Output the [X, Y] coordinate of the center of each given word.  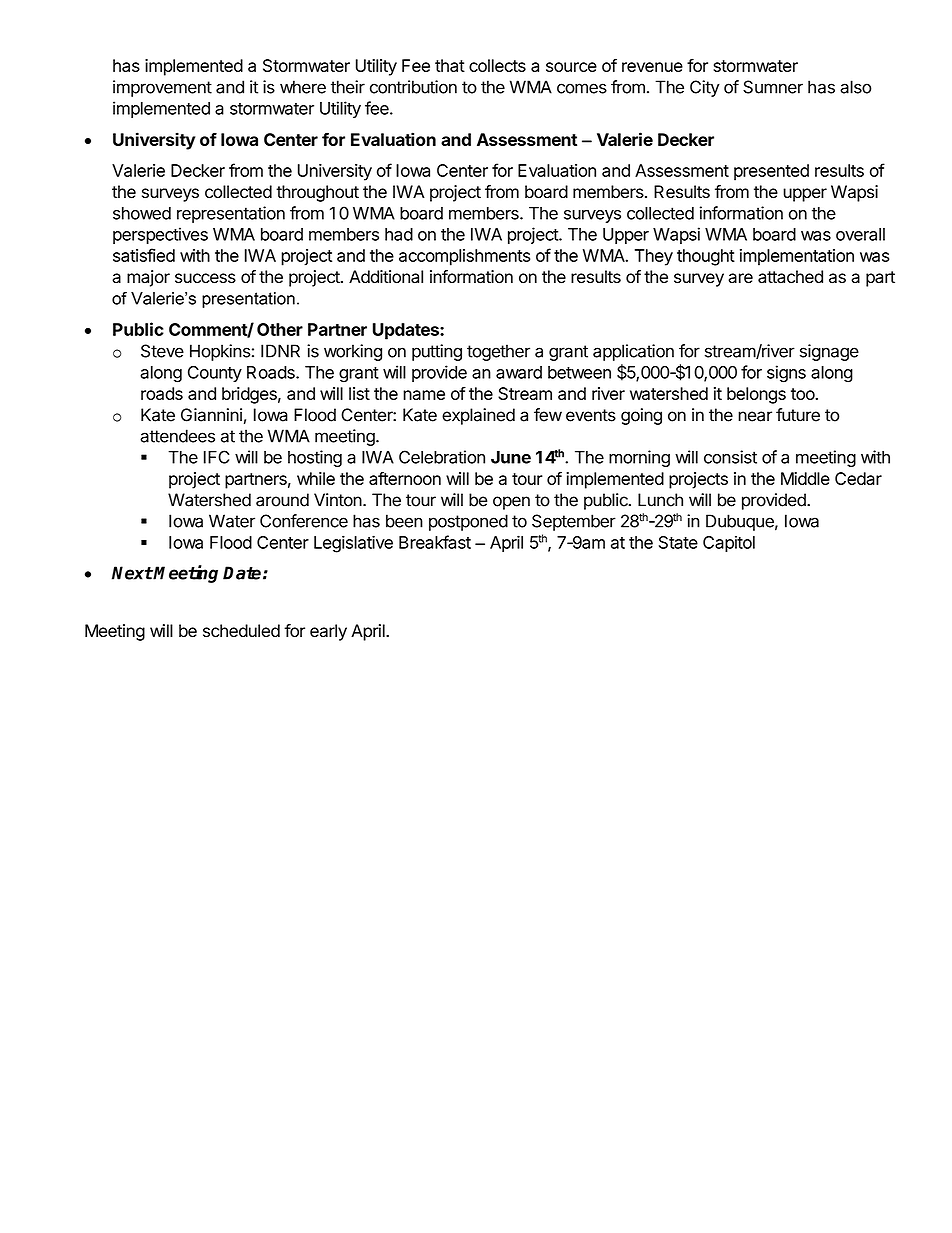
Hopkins [220, 352]
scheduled [241, 631]
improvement [162, 88]
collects [497, 65]
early [328, 632]
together [498, 352]
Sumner [773, 87]
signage [829, 352]
